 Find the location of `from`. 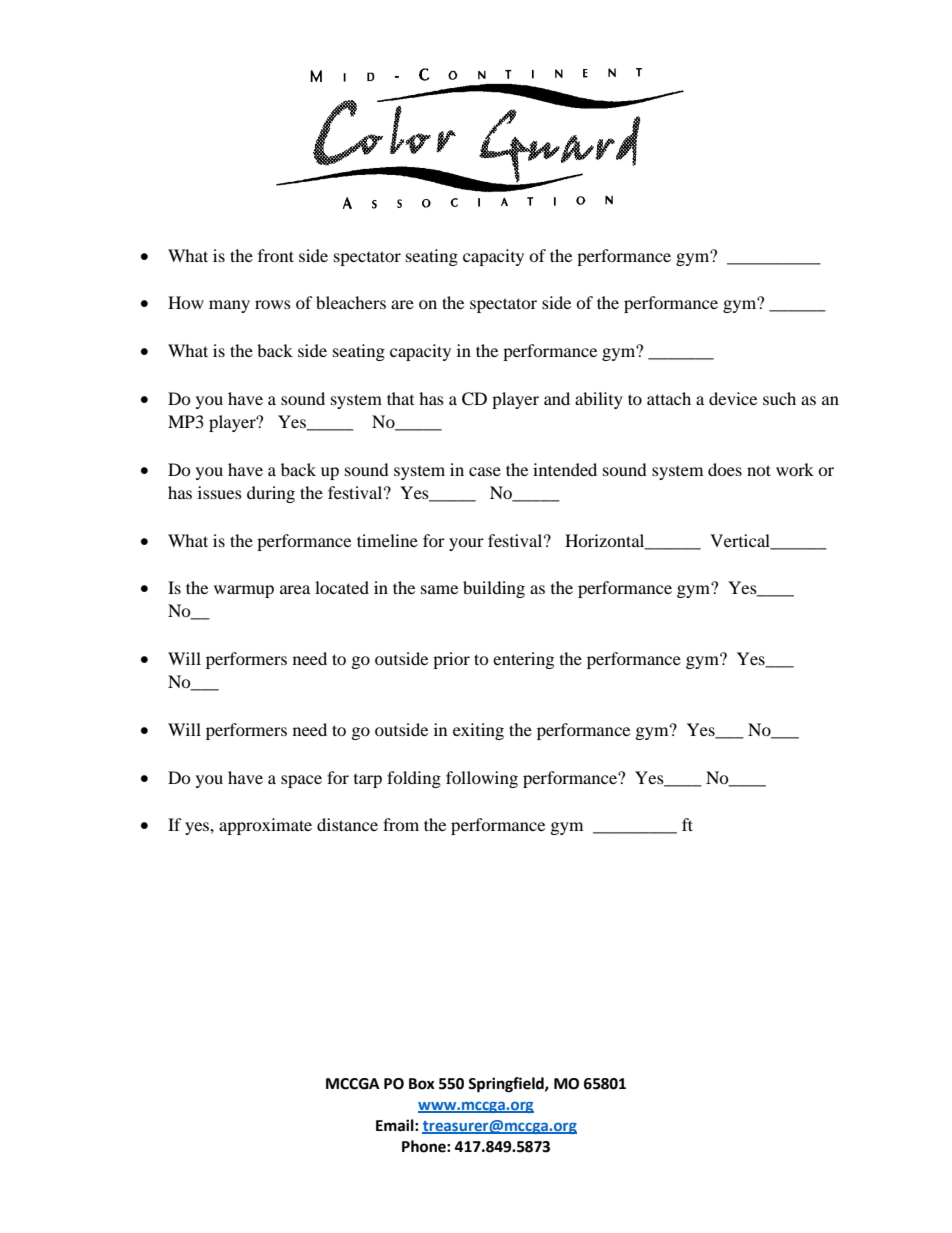

from is located at coordinates (401, 824).
